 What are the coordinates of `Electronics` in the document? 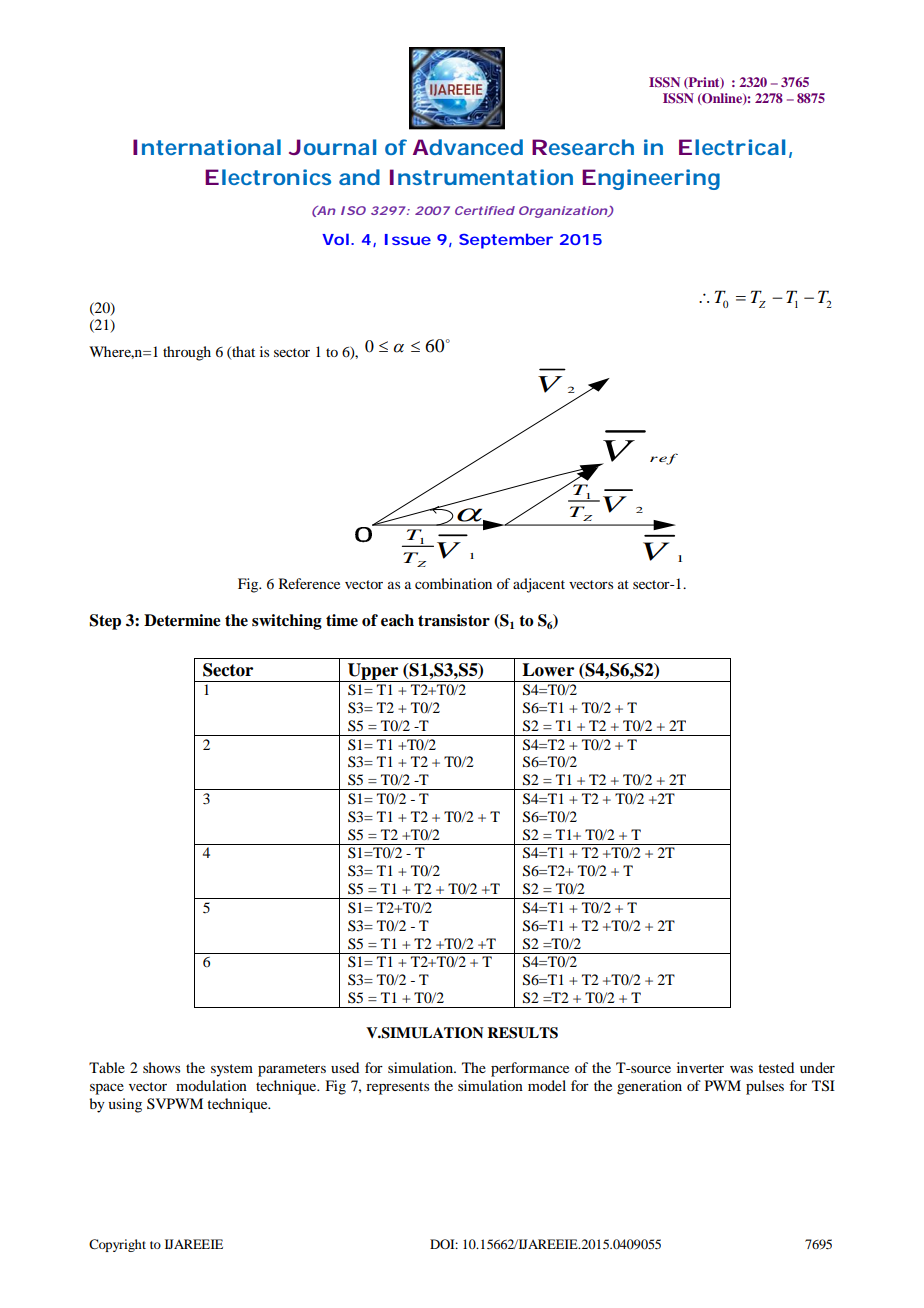 It's located at (268, 177).
